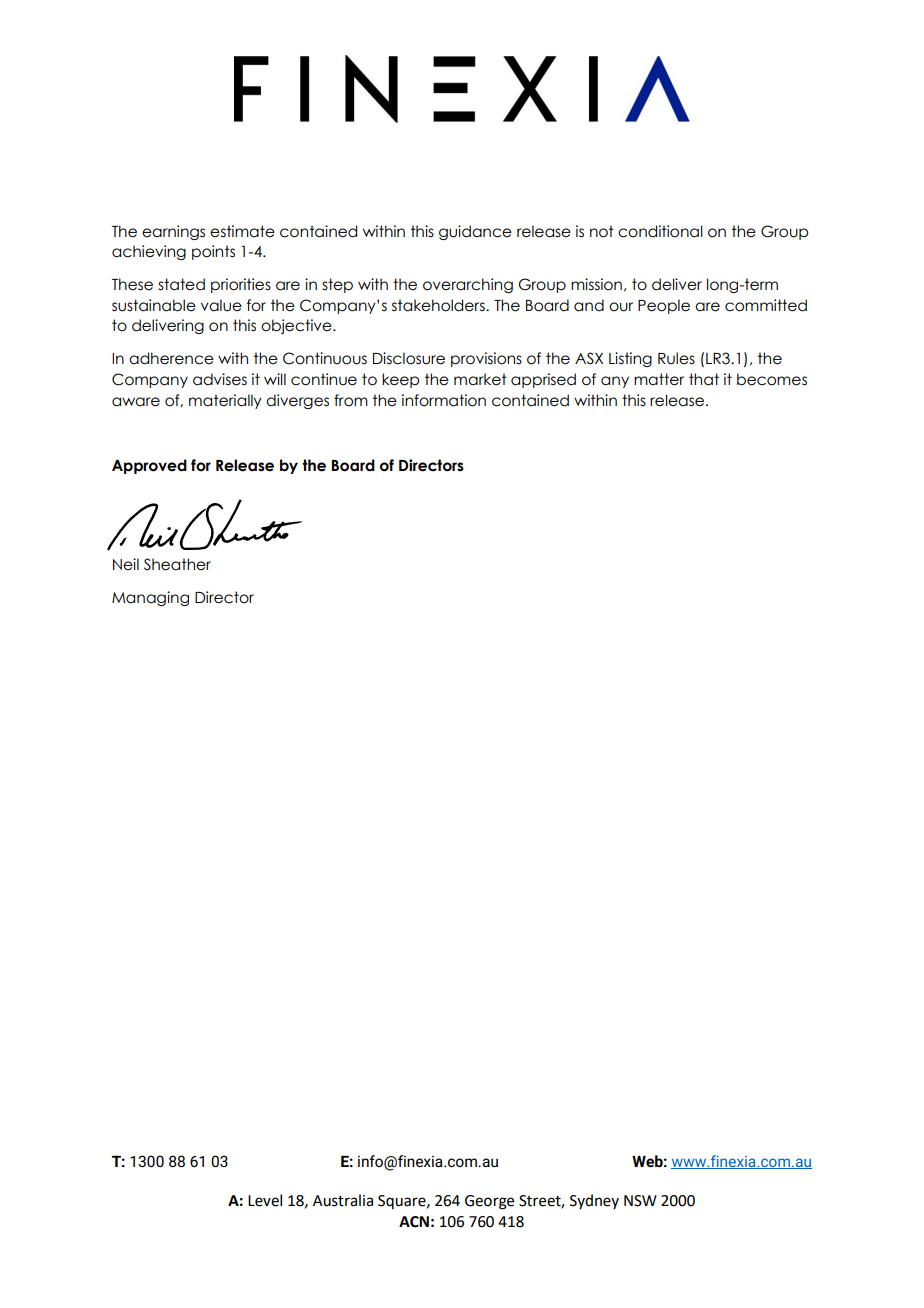 This page has width=924, height=1308. I want to click on points, so click(213, 252).
